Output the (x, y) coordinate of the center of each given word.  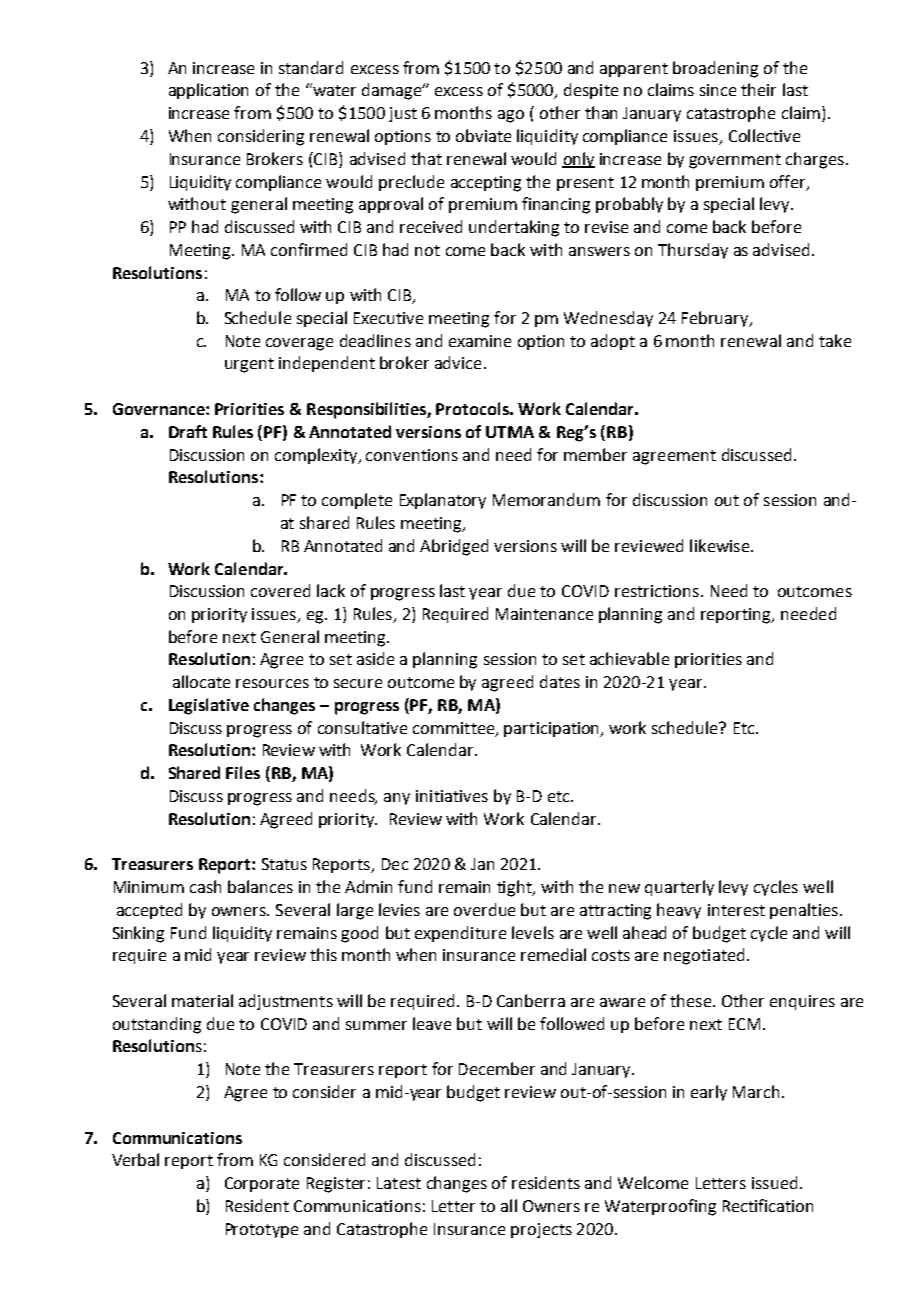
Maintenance (544, 614)
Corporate (262, 1184)
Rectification (768, 1205)
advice (458, 362)
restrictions (657, 591)
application (208, 91)
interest (736, 910)
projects (541, 1230)
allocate (201, 681)
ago (511, 116)
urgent (249, 365)
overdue (484, 909)
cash (205, 886)
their (758, 89)
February (716, 319)
